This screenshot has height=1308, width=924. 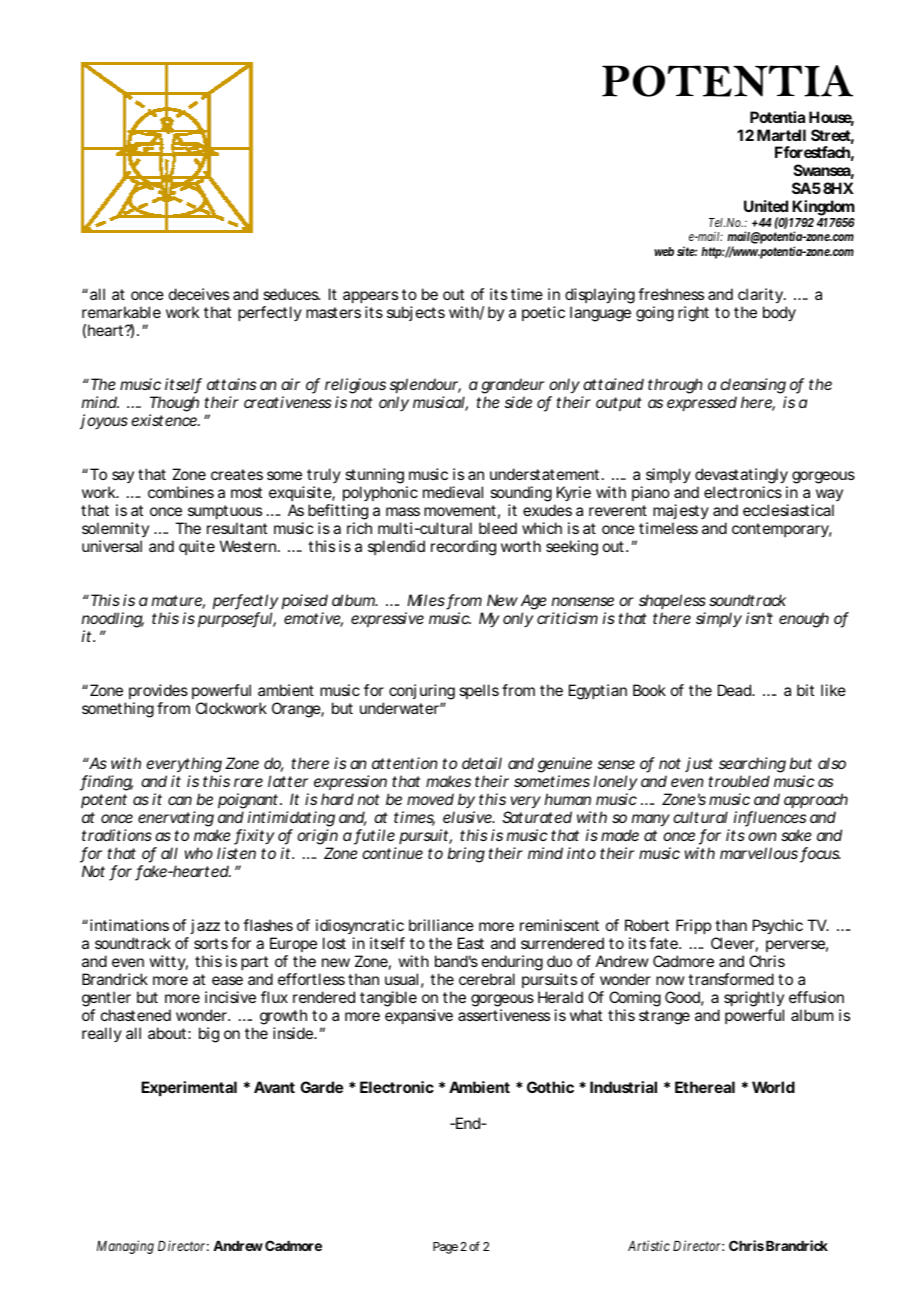 What do you see at coordinates (158, 693) in the screenshot?
I see `provides` at bounding box center [158, 693].
